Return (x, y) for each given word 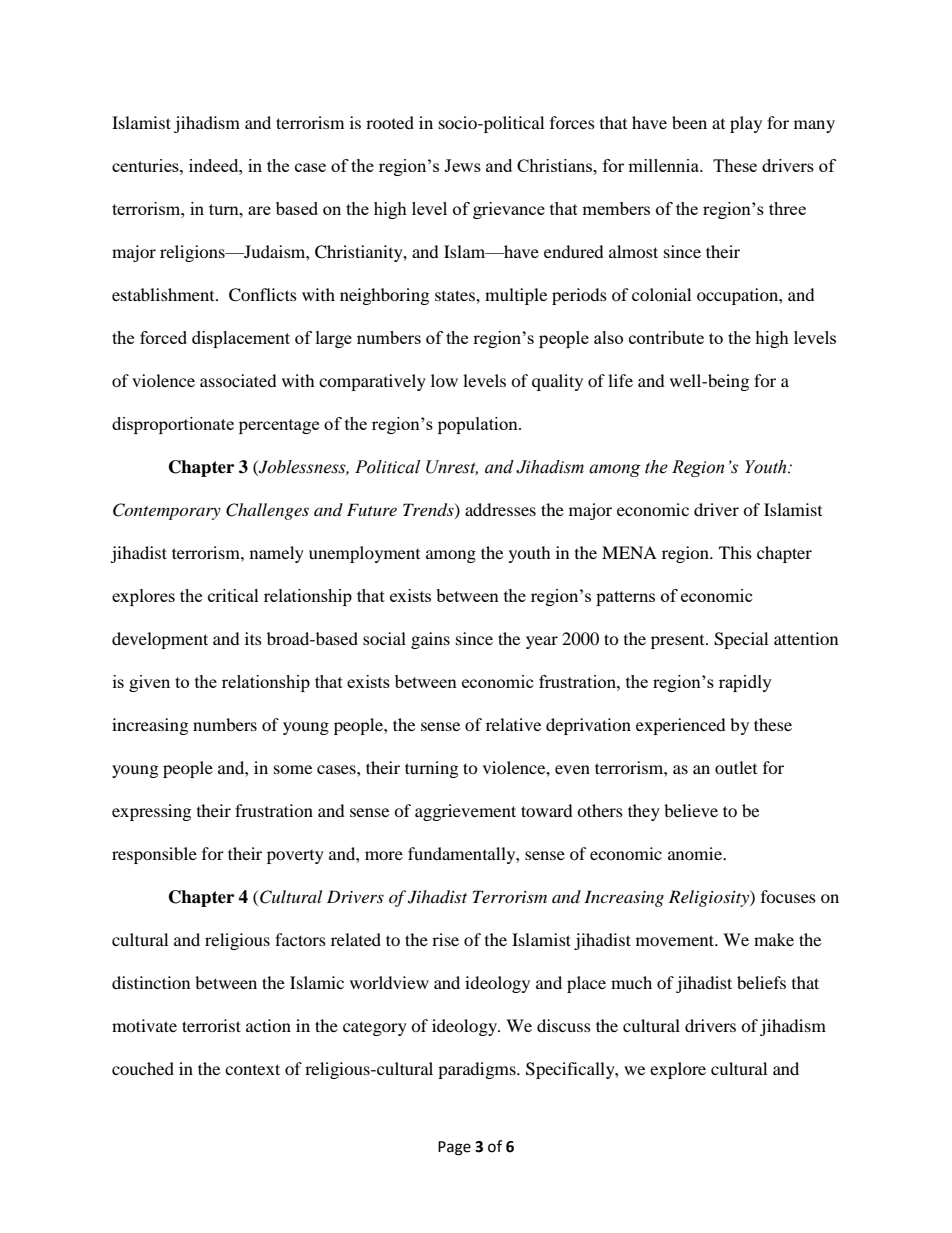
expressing (151, 812)
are (259, 210)
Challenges (267, 511)
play (746, 124)
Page (454, 1148)
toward (547, 810)
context (252, 1069)
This (735, 552)
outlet (736, 767)
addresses (500, 509)
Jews (462, 165)
